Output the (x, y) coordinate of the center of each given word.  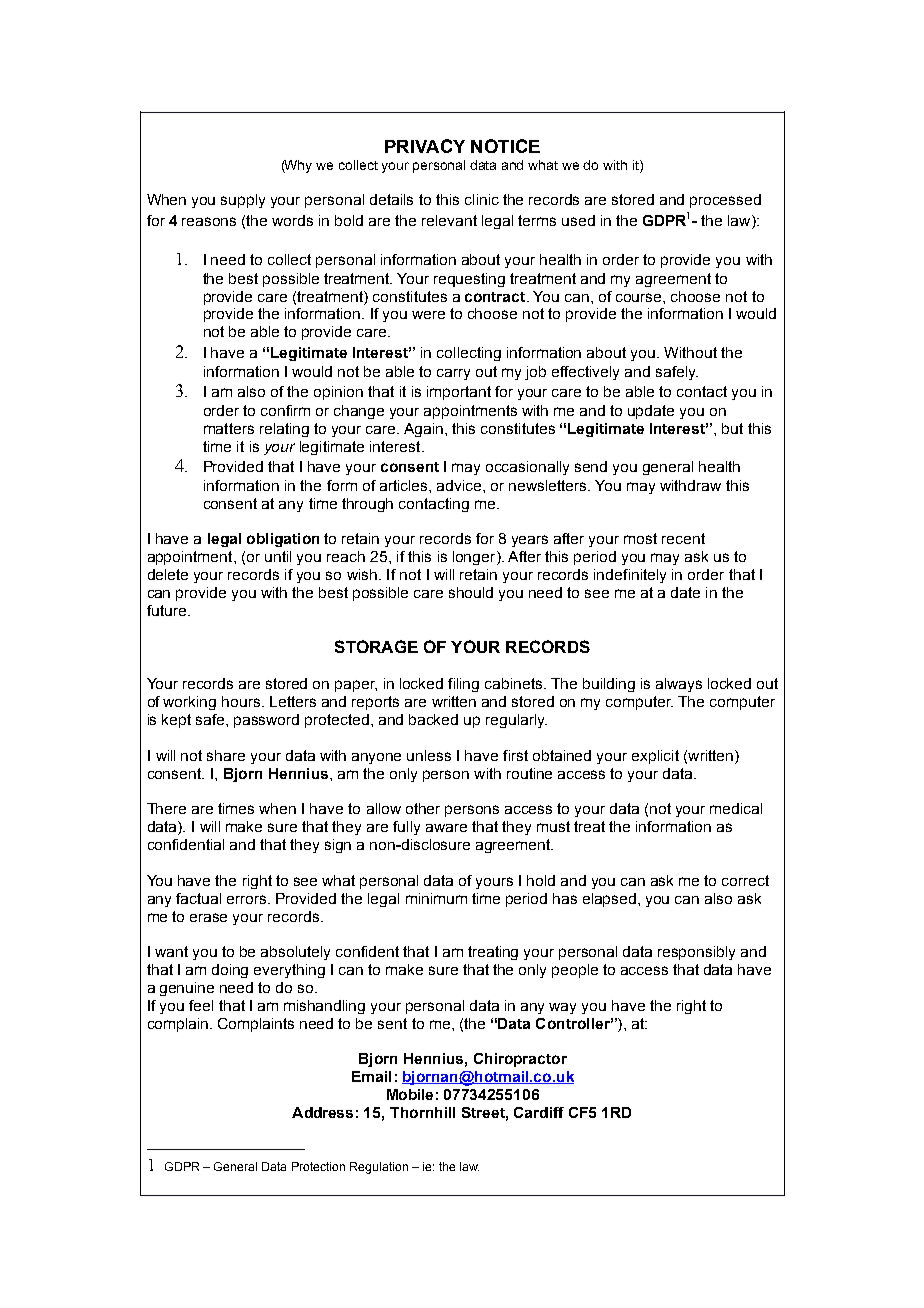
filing (463, 685)
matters (229, 428)
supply (243, 201)
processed (725, 201)
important (459, 393)
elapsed (611, 900)
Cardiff (539, 1112)
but (732, 428)
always (679, 685)
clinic (482, 199)
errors (248, 899)
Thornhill (422, 1112)
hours (242, 701)
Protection (318, 1166)
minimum (436, 898)
